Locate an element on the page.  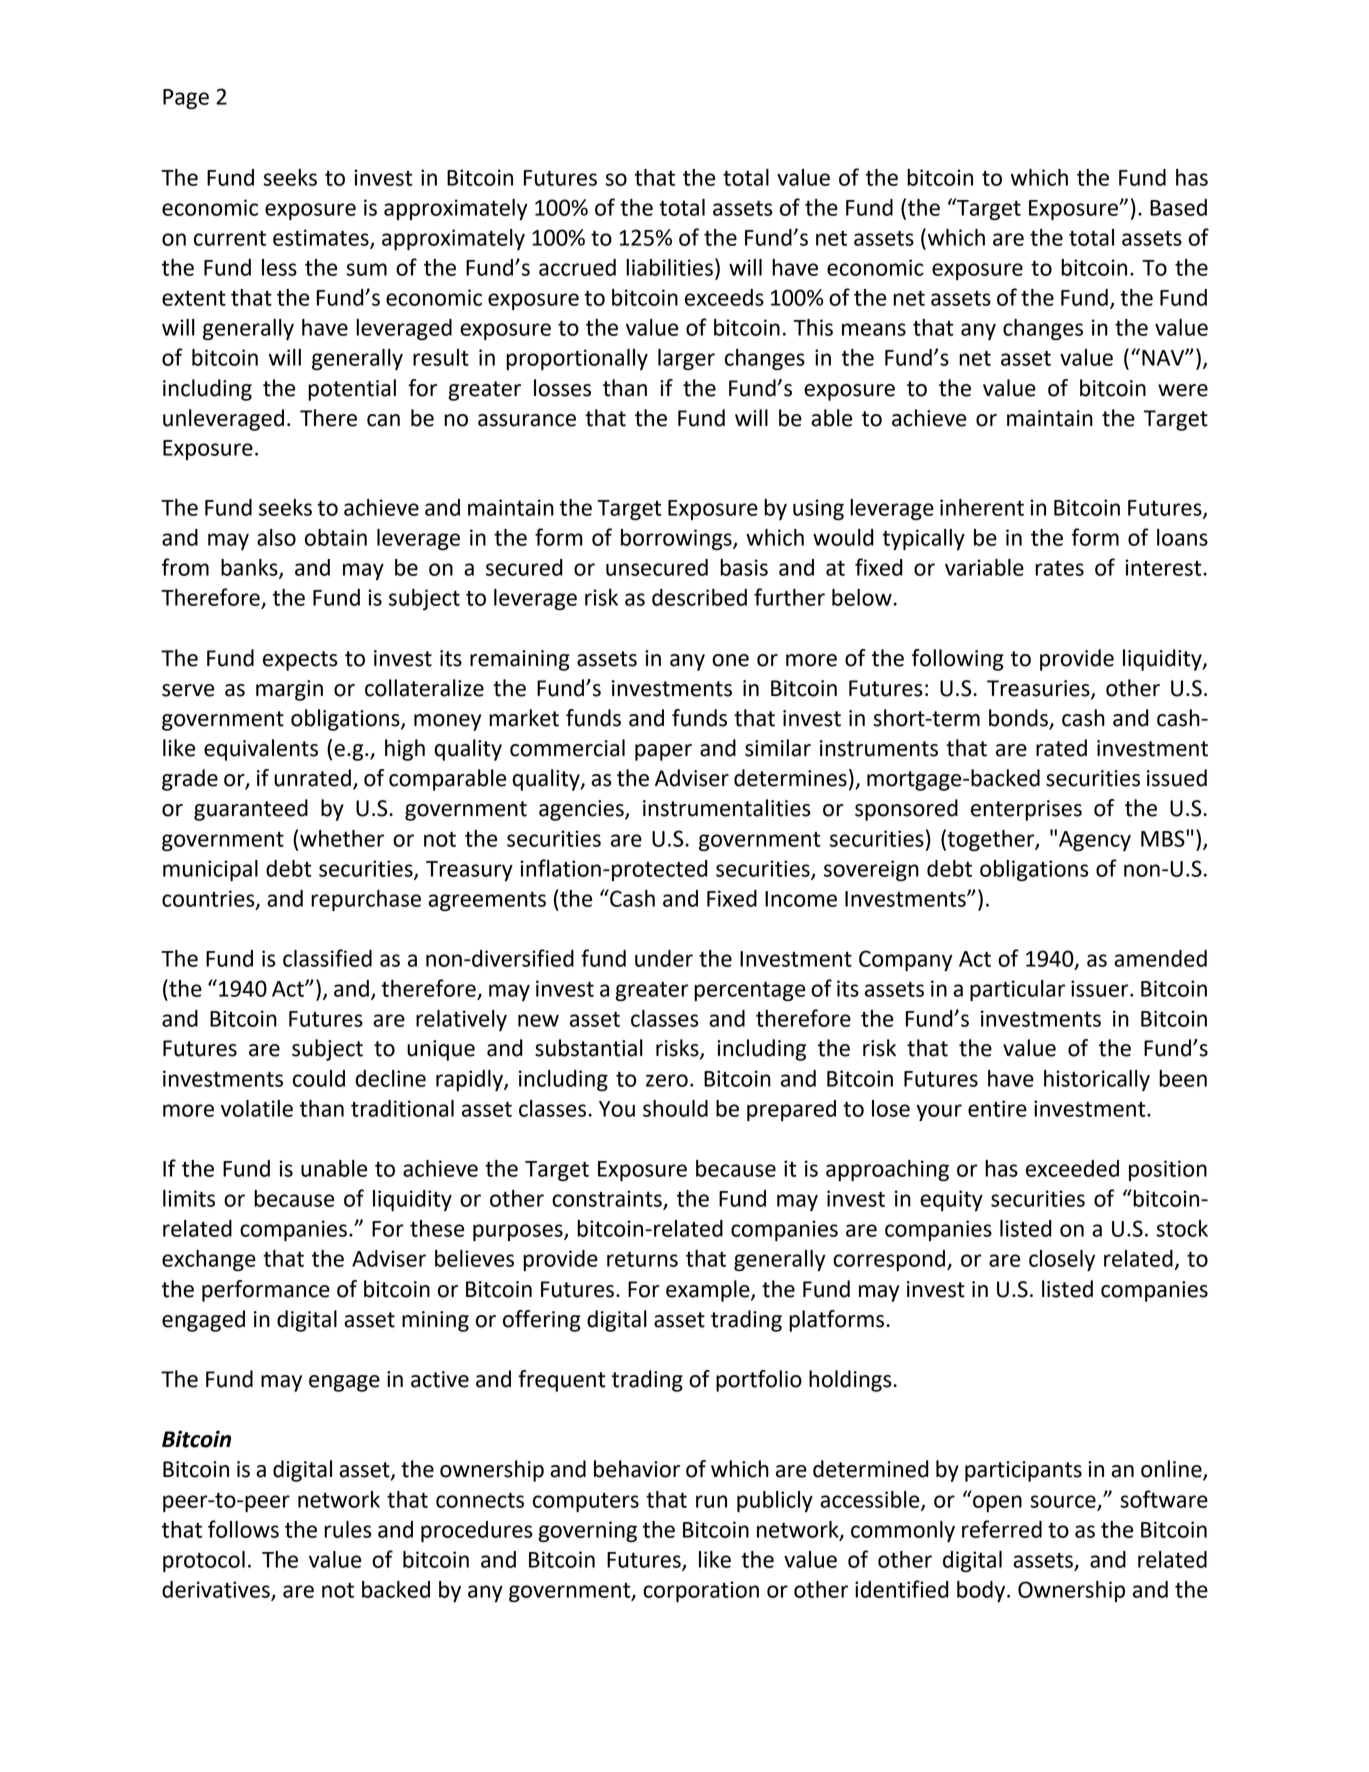
constraints is located at coordinates (608, 1199).
